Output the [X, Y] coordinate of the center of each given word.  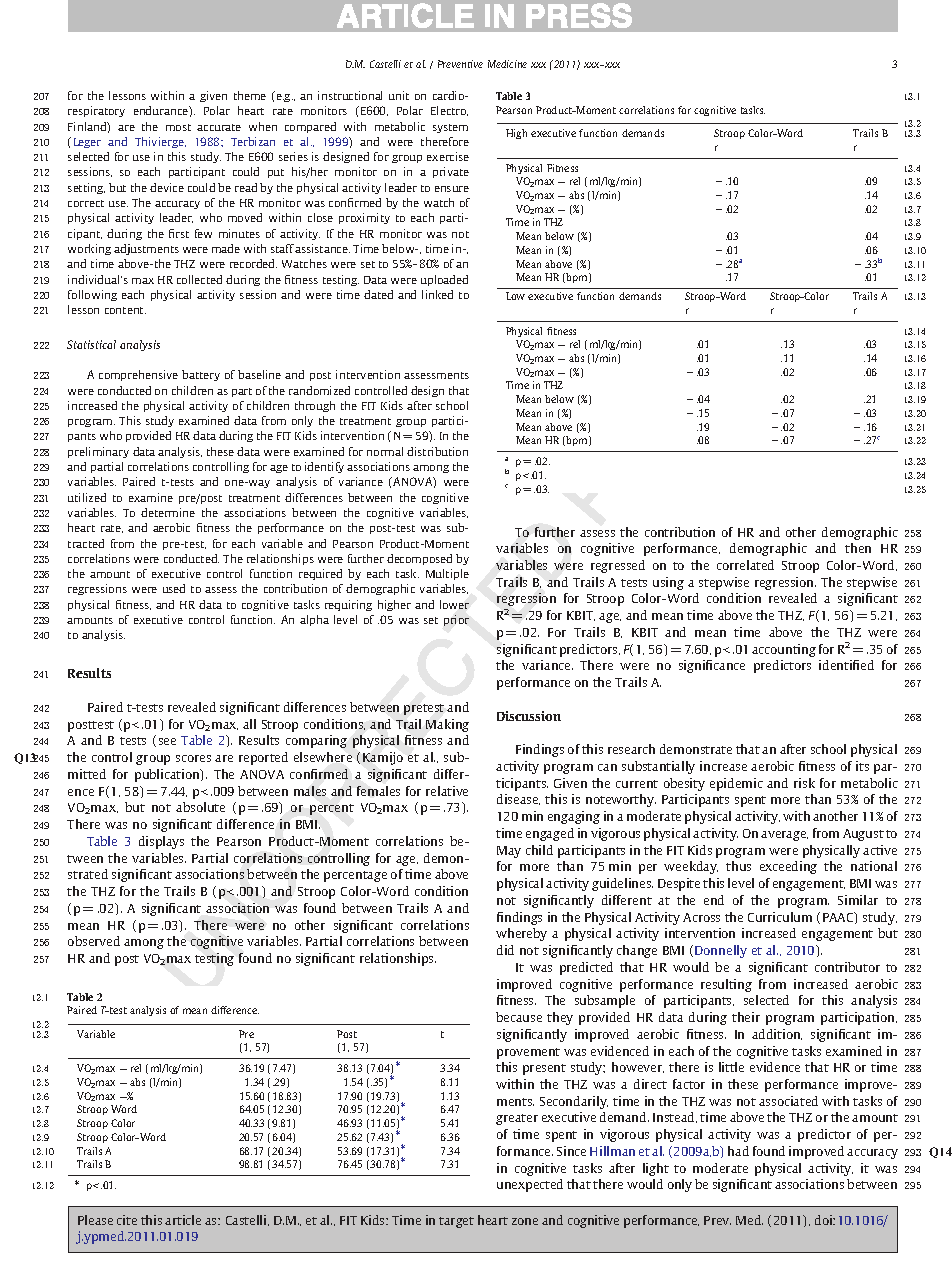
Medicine [507, 64]
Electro [449, 111]
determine [168, 512]
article [183, 1220]
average [784, 836]
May [509, 852]
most [178, 127]
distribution [437, 451]
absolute [200, 807]
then [858, 548]
